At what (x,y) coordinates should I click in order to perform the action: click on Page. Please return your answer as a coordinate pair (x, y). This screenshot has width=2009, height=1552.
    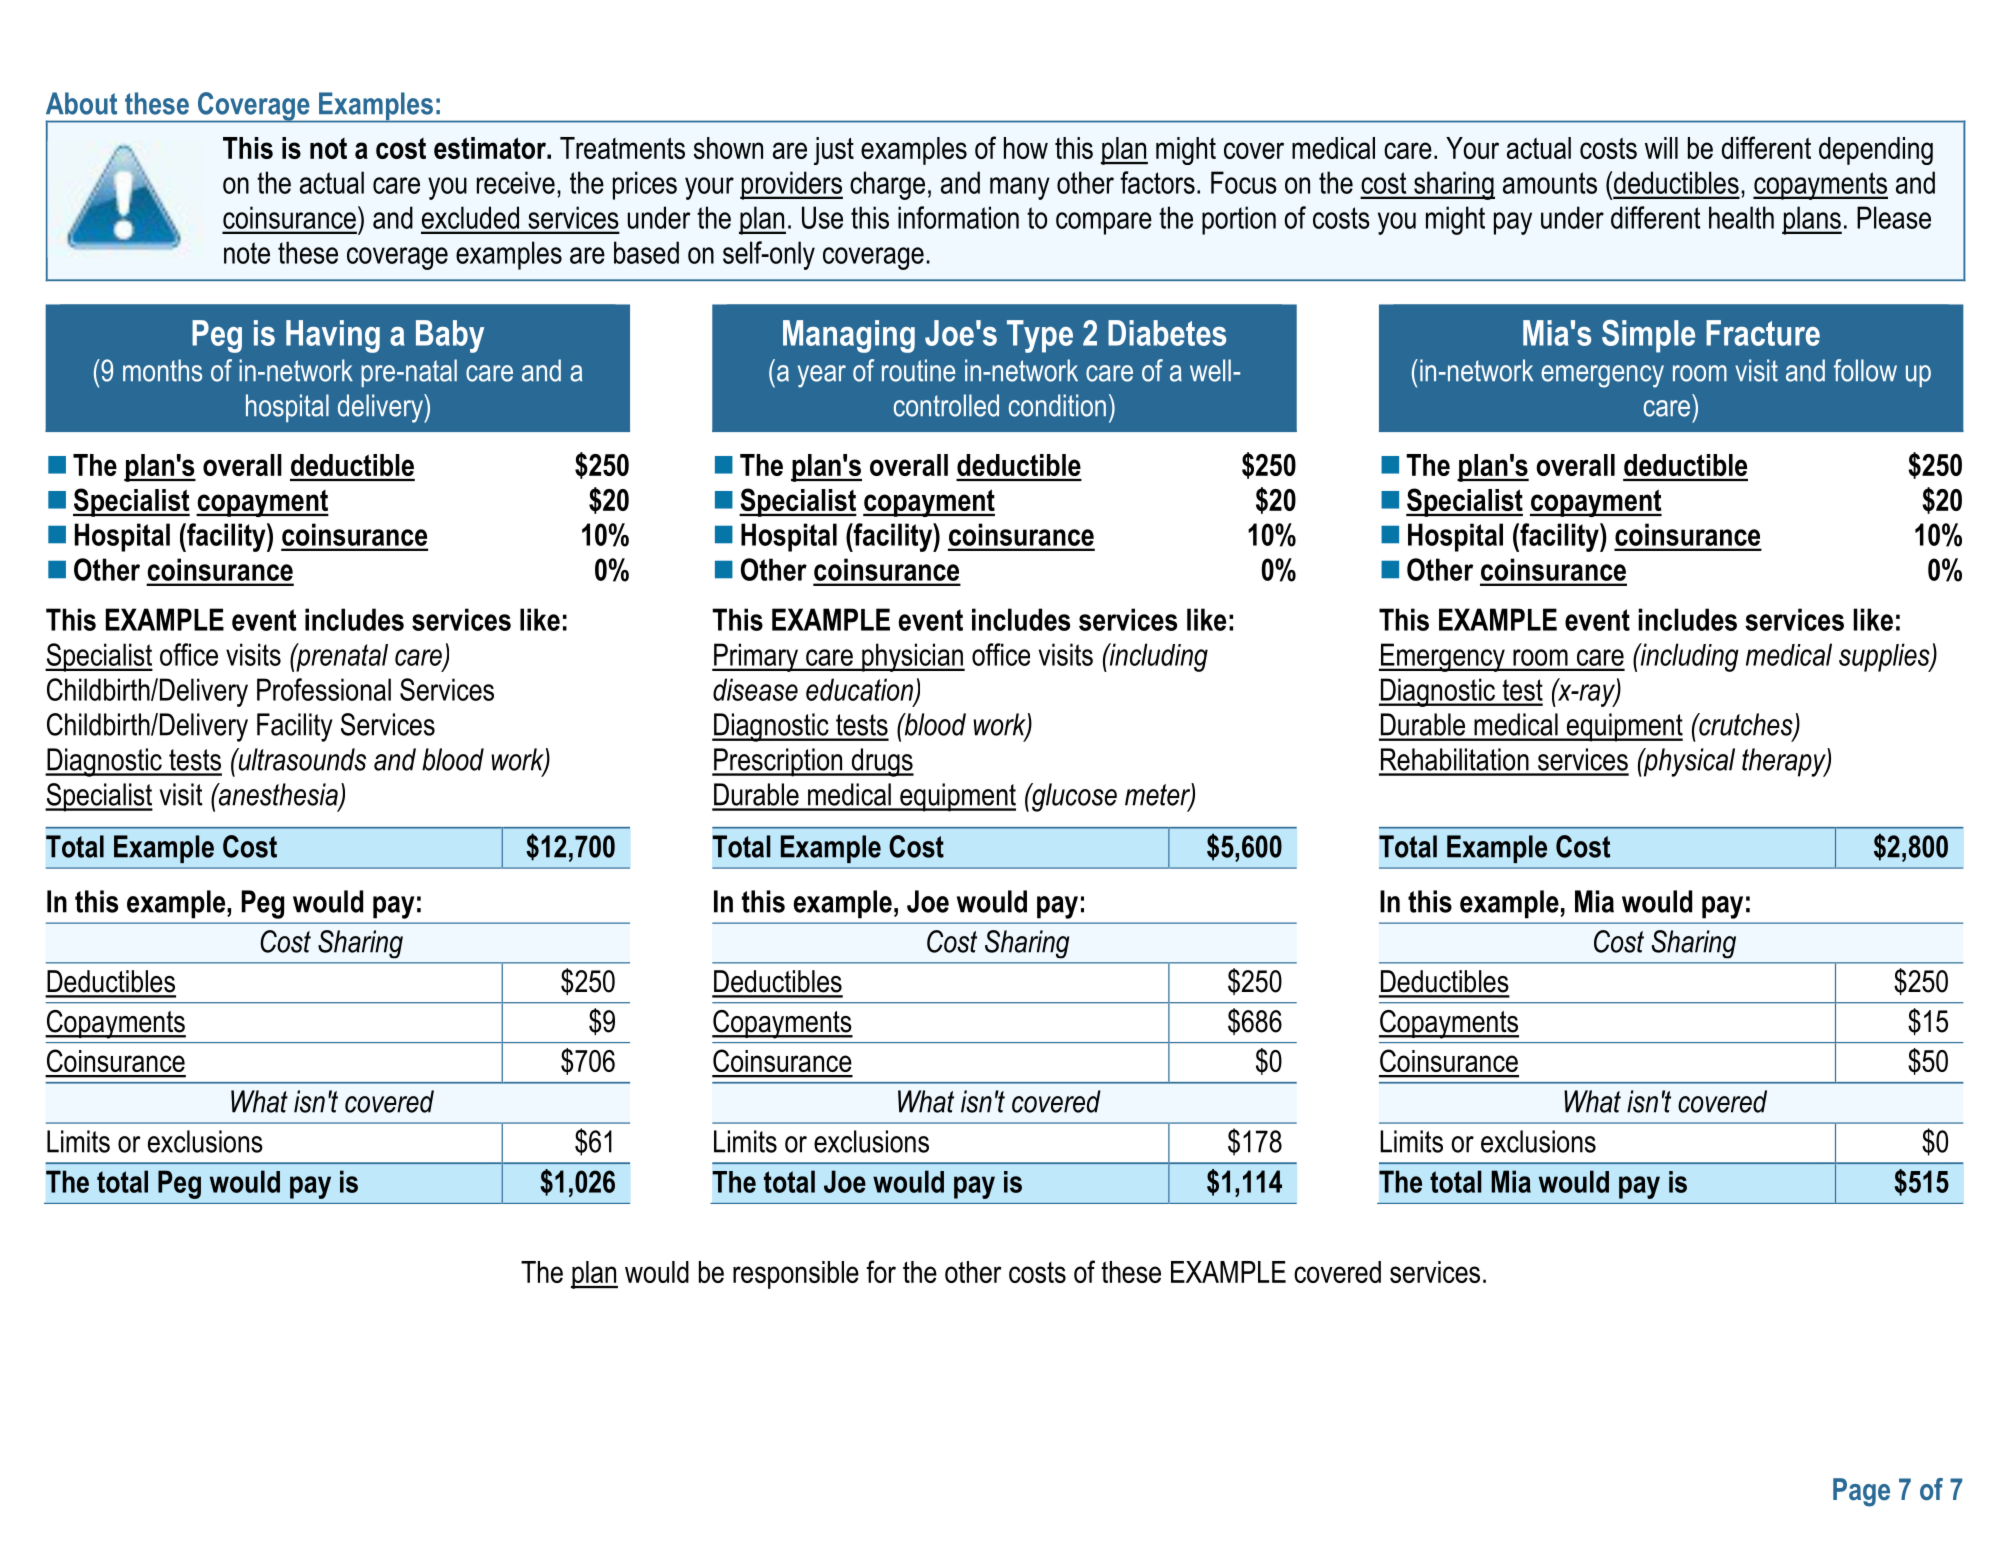
    Looking at the image, I should click on (1861, 1492).
